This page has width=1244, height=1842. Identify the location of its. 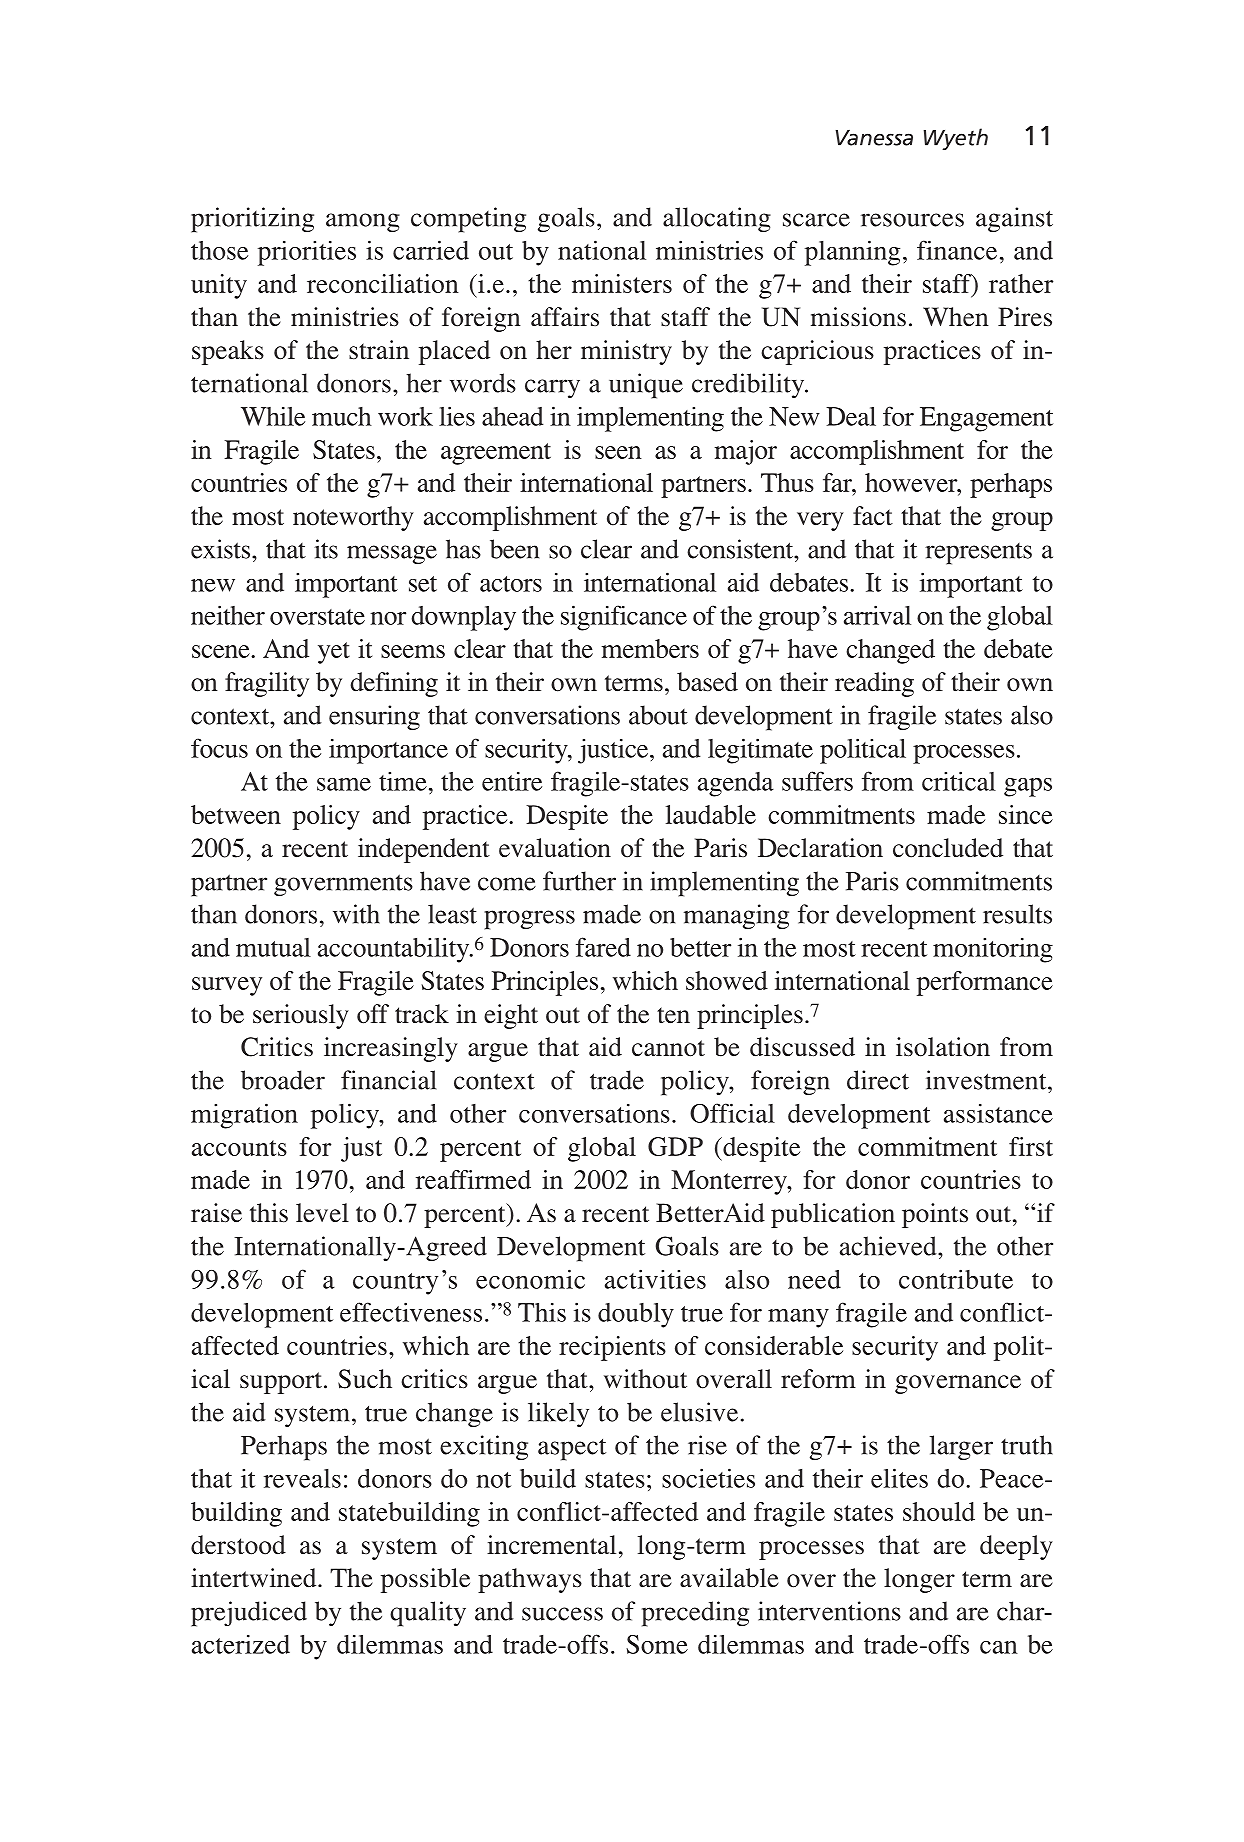
(326, 549).
